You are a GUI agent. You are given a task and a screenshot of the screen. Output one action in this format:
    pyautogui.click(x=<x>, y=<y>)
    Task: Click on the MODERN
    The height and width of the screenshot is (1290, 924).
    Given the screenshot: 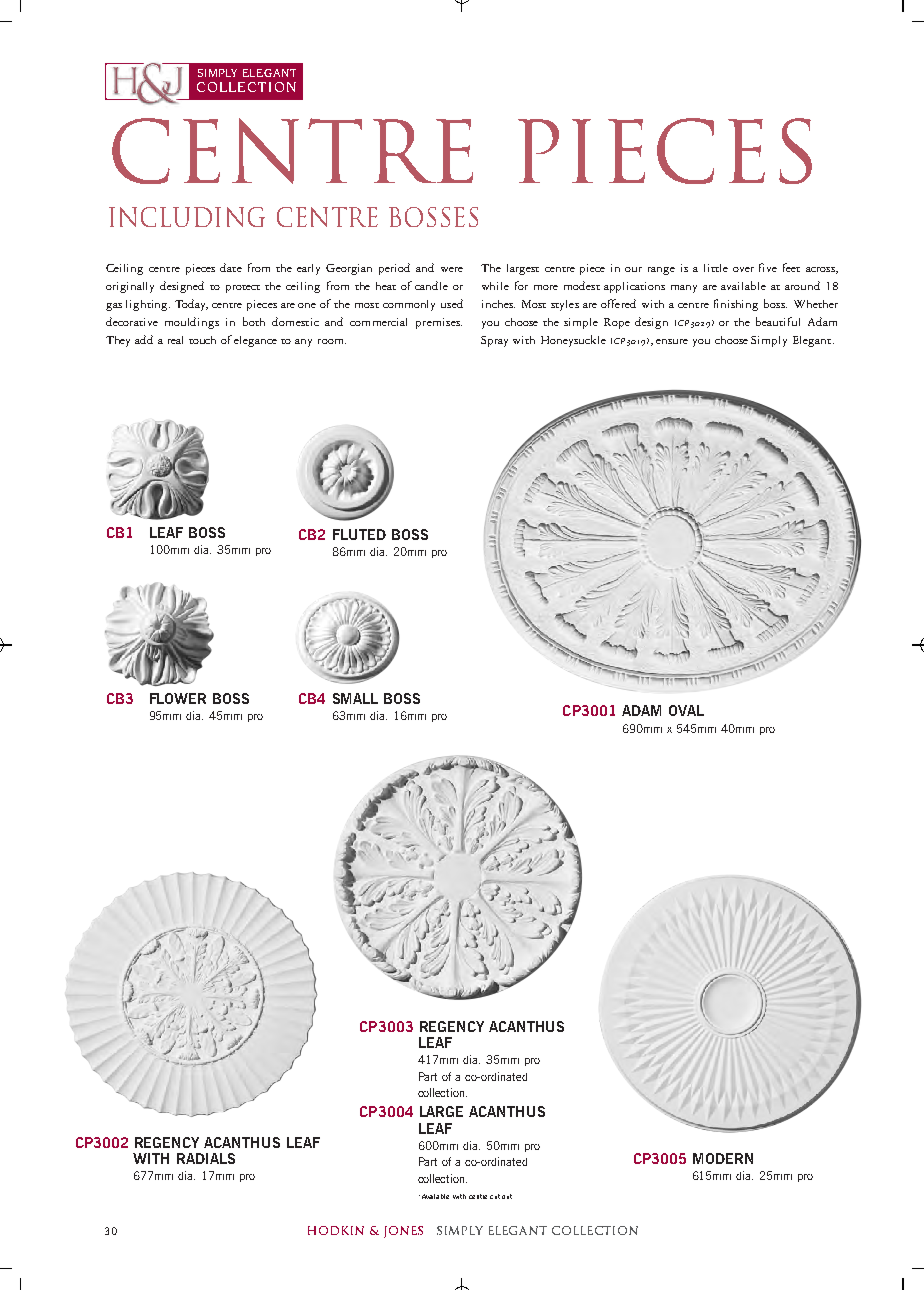 What is the action you would take?
    pyautogui.click(x=723, y=1158)
